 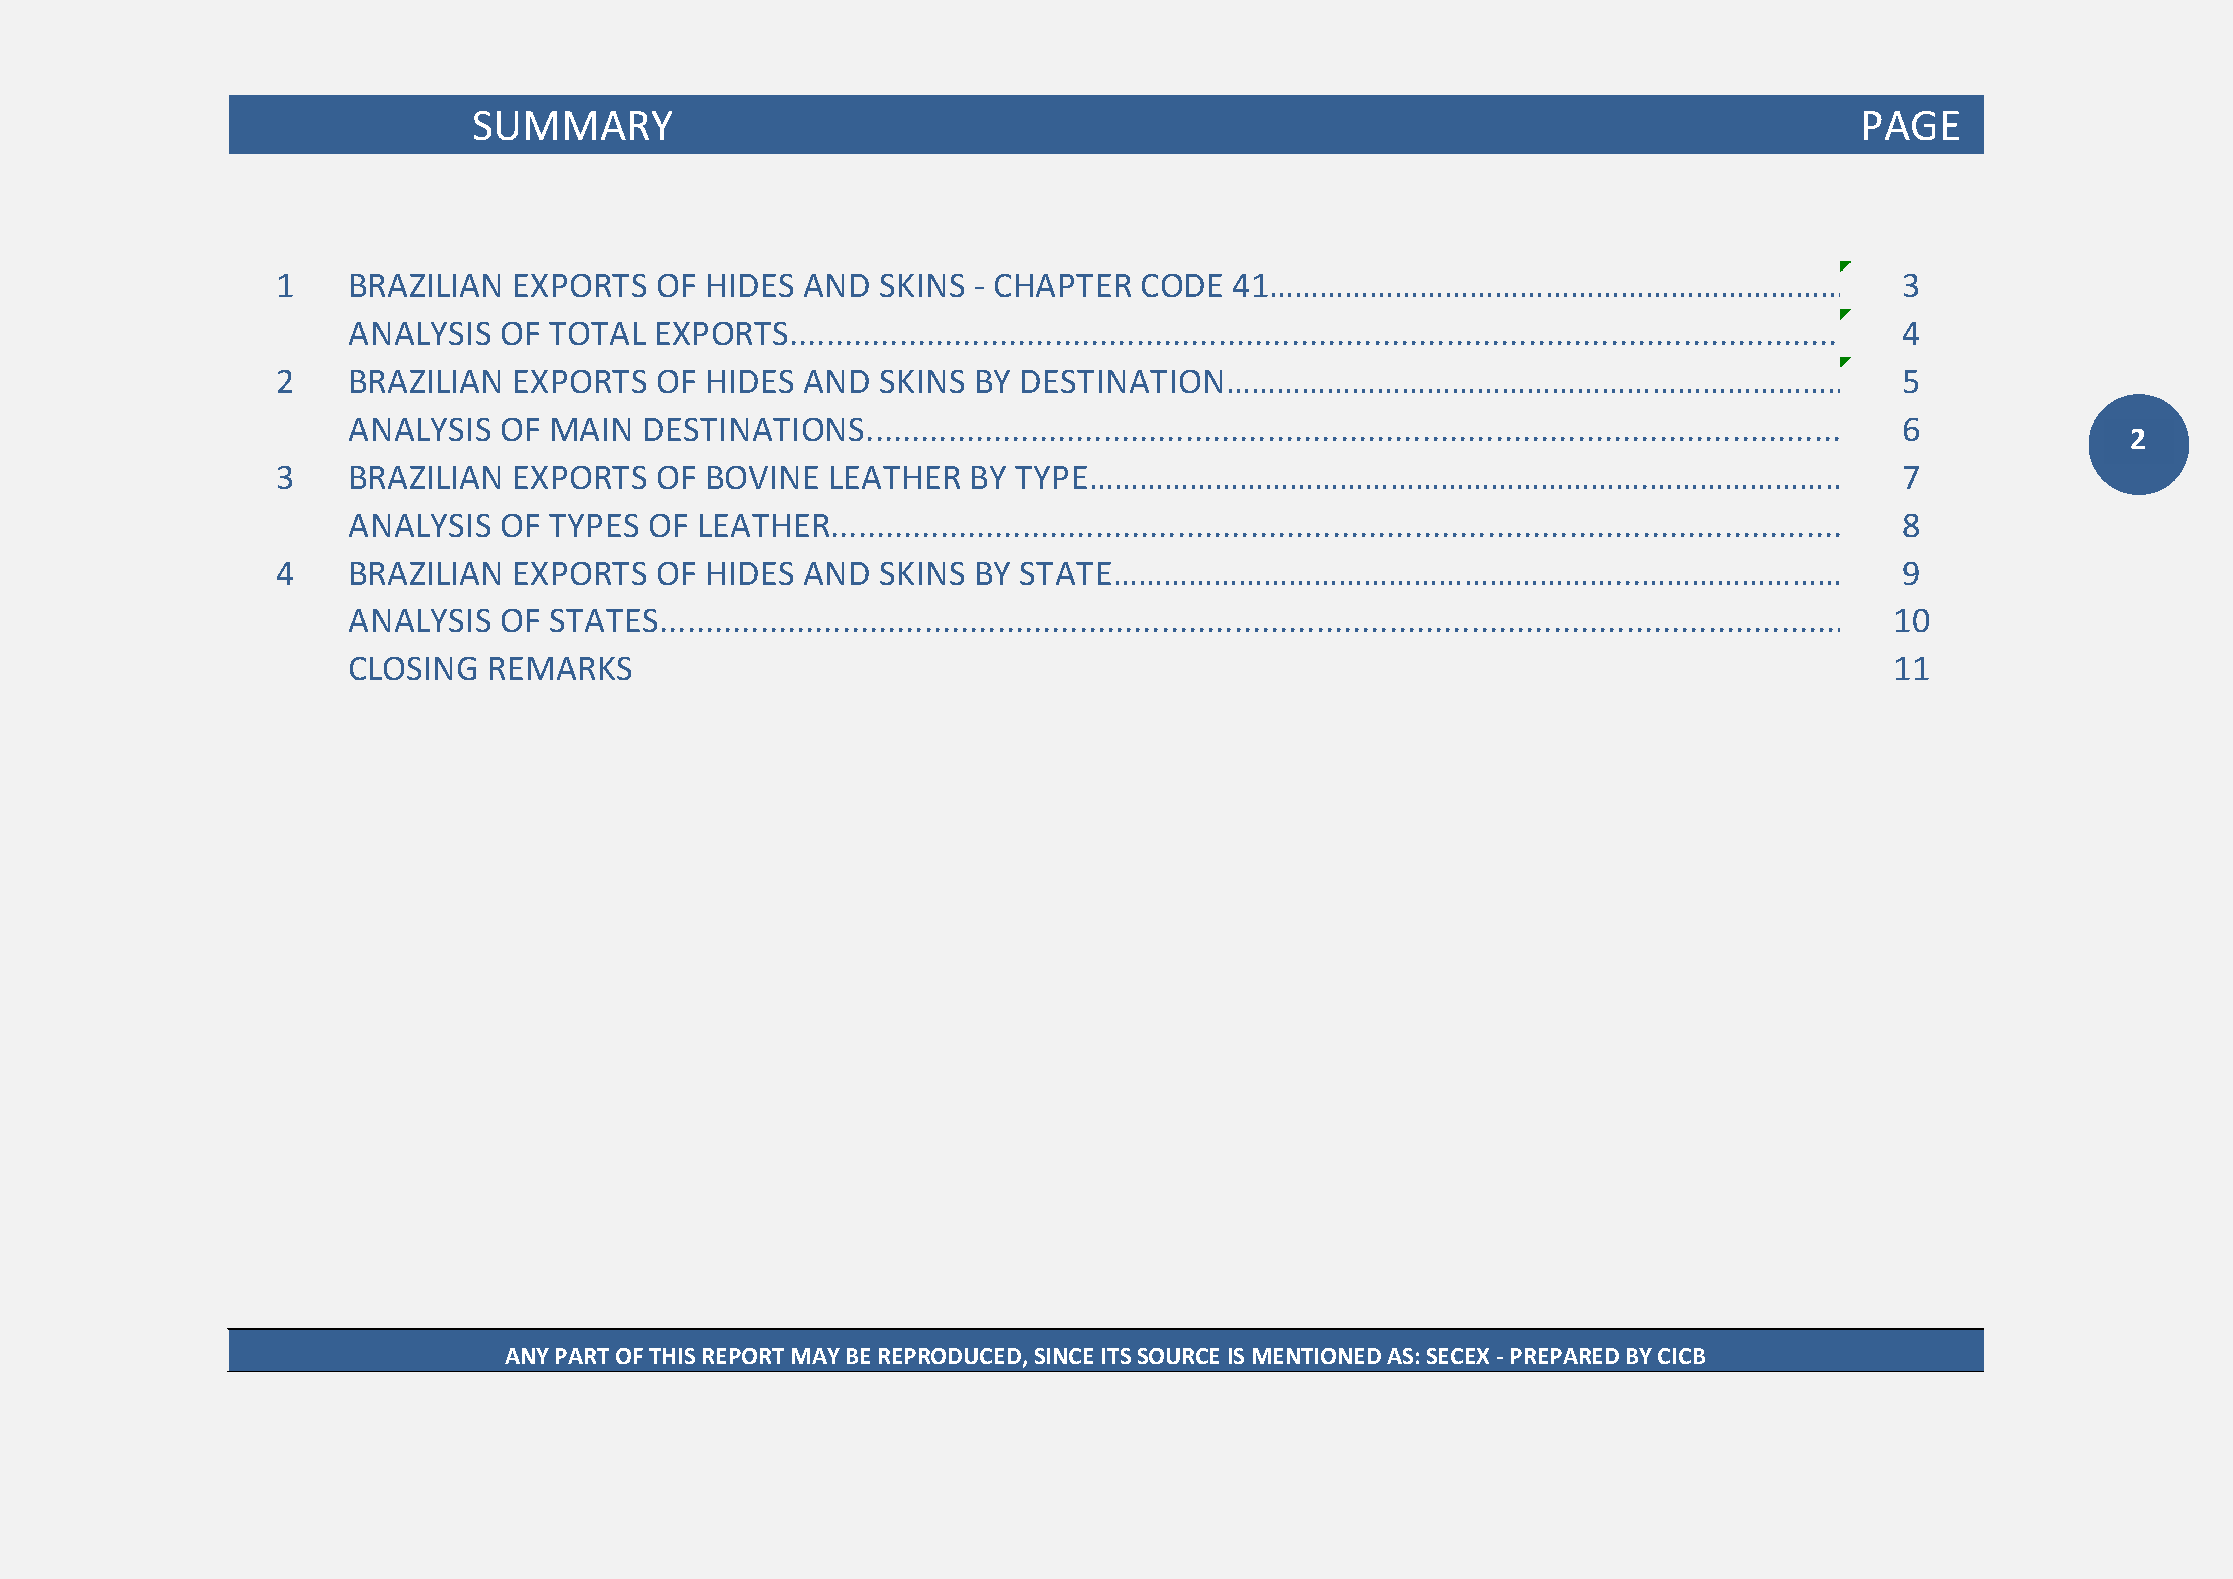 What do you see at coordinates (582, 1356) in the document?
I see `PART` at bounding box center [582, 1356].
